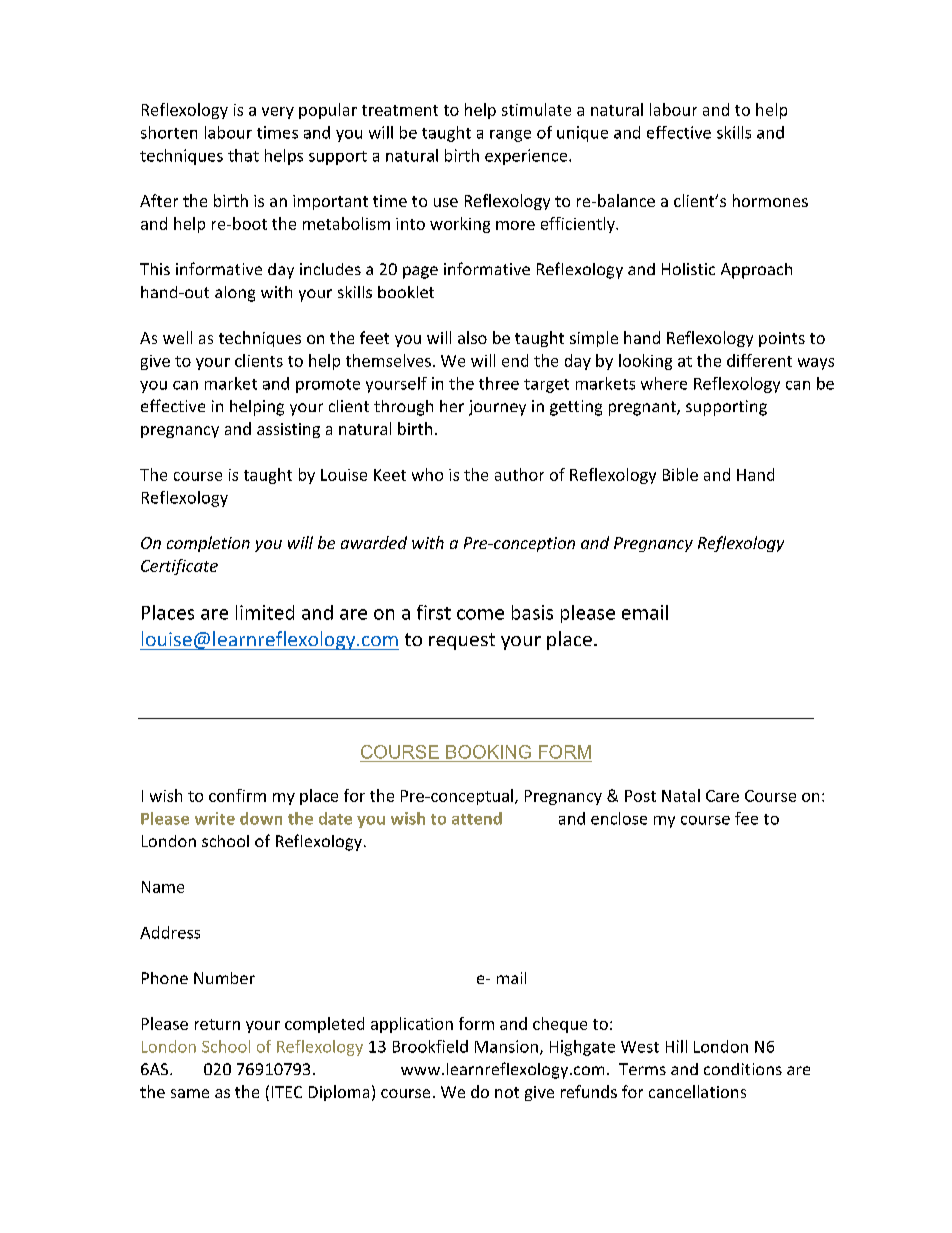 The height and width of the page is (1233, 952). What do you see at coordinates (217, 1024) in the page?
I see `return` at bounding box center [217, 1024].
